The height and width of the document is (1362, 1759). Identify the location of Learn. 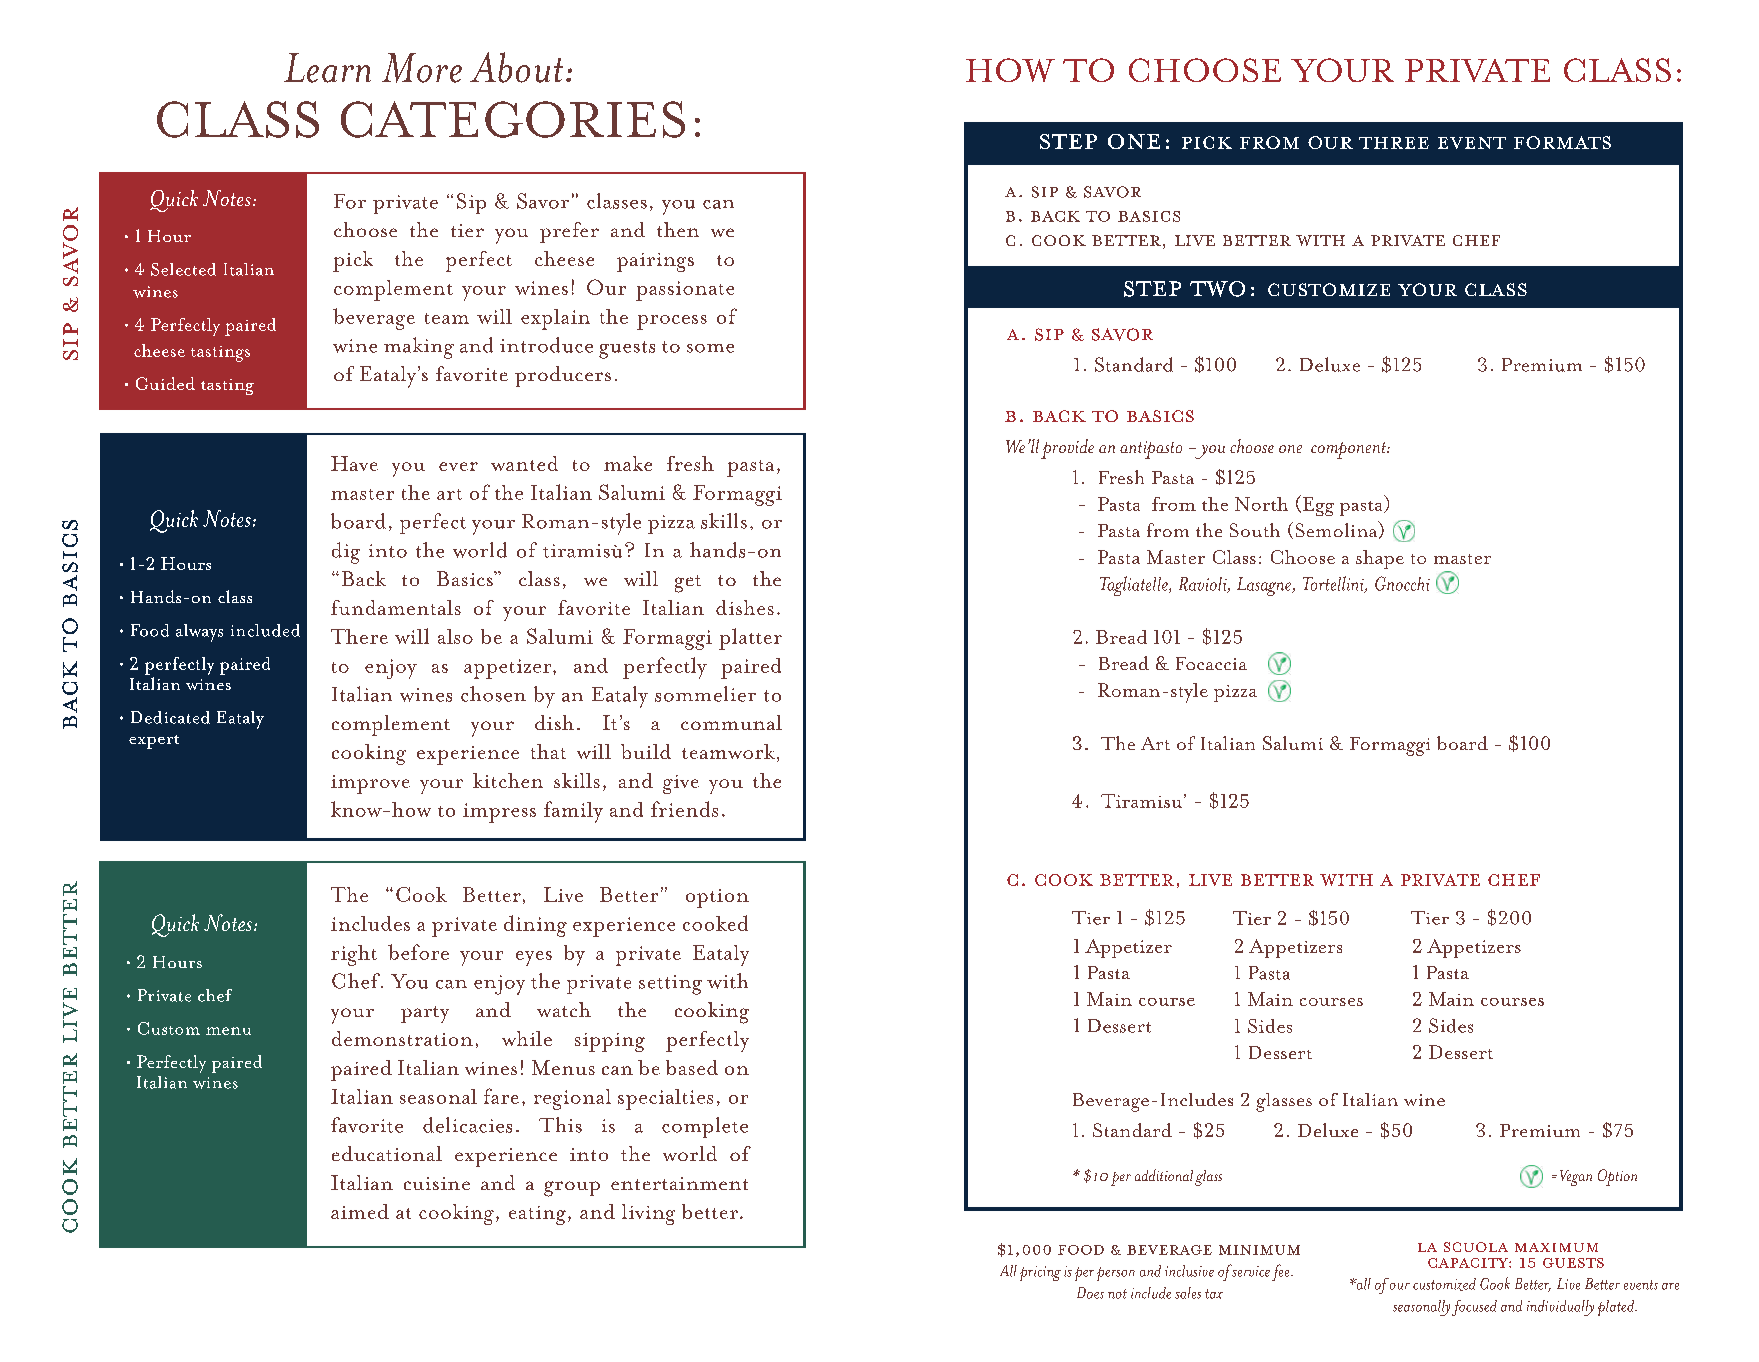
(327, 68).
